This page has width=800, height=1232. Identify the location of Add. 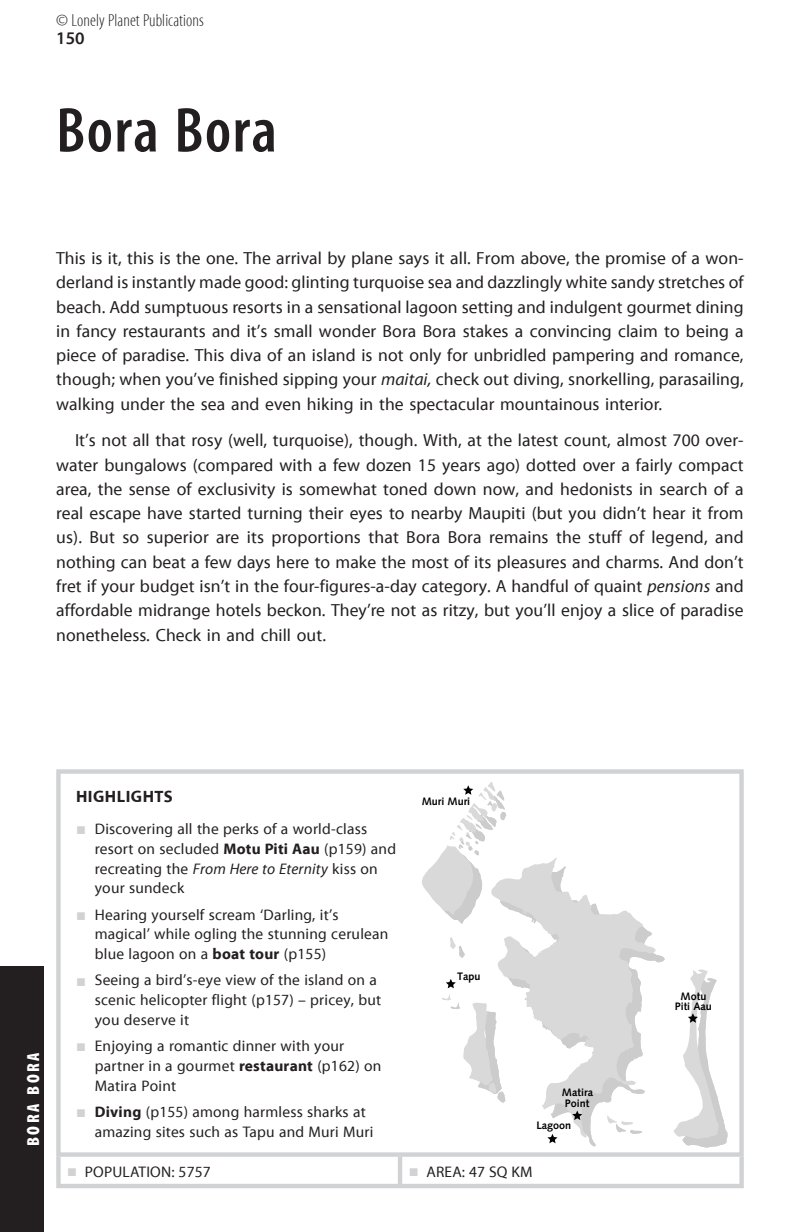
(124, 307).
